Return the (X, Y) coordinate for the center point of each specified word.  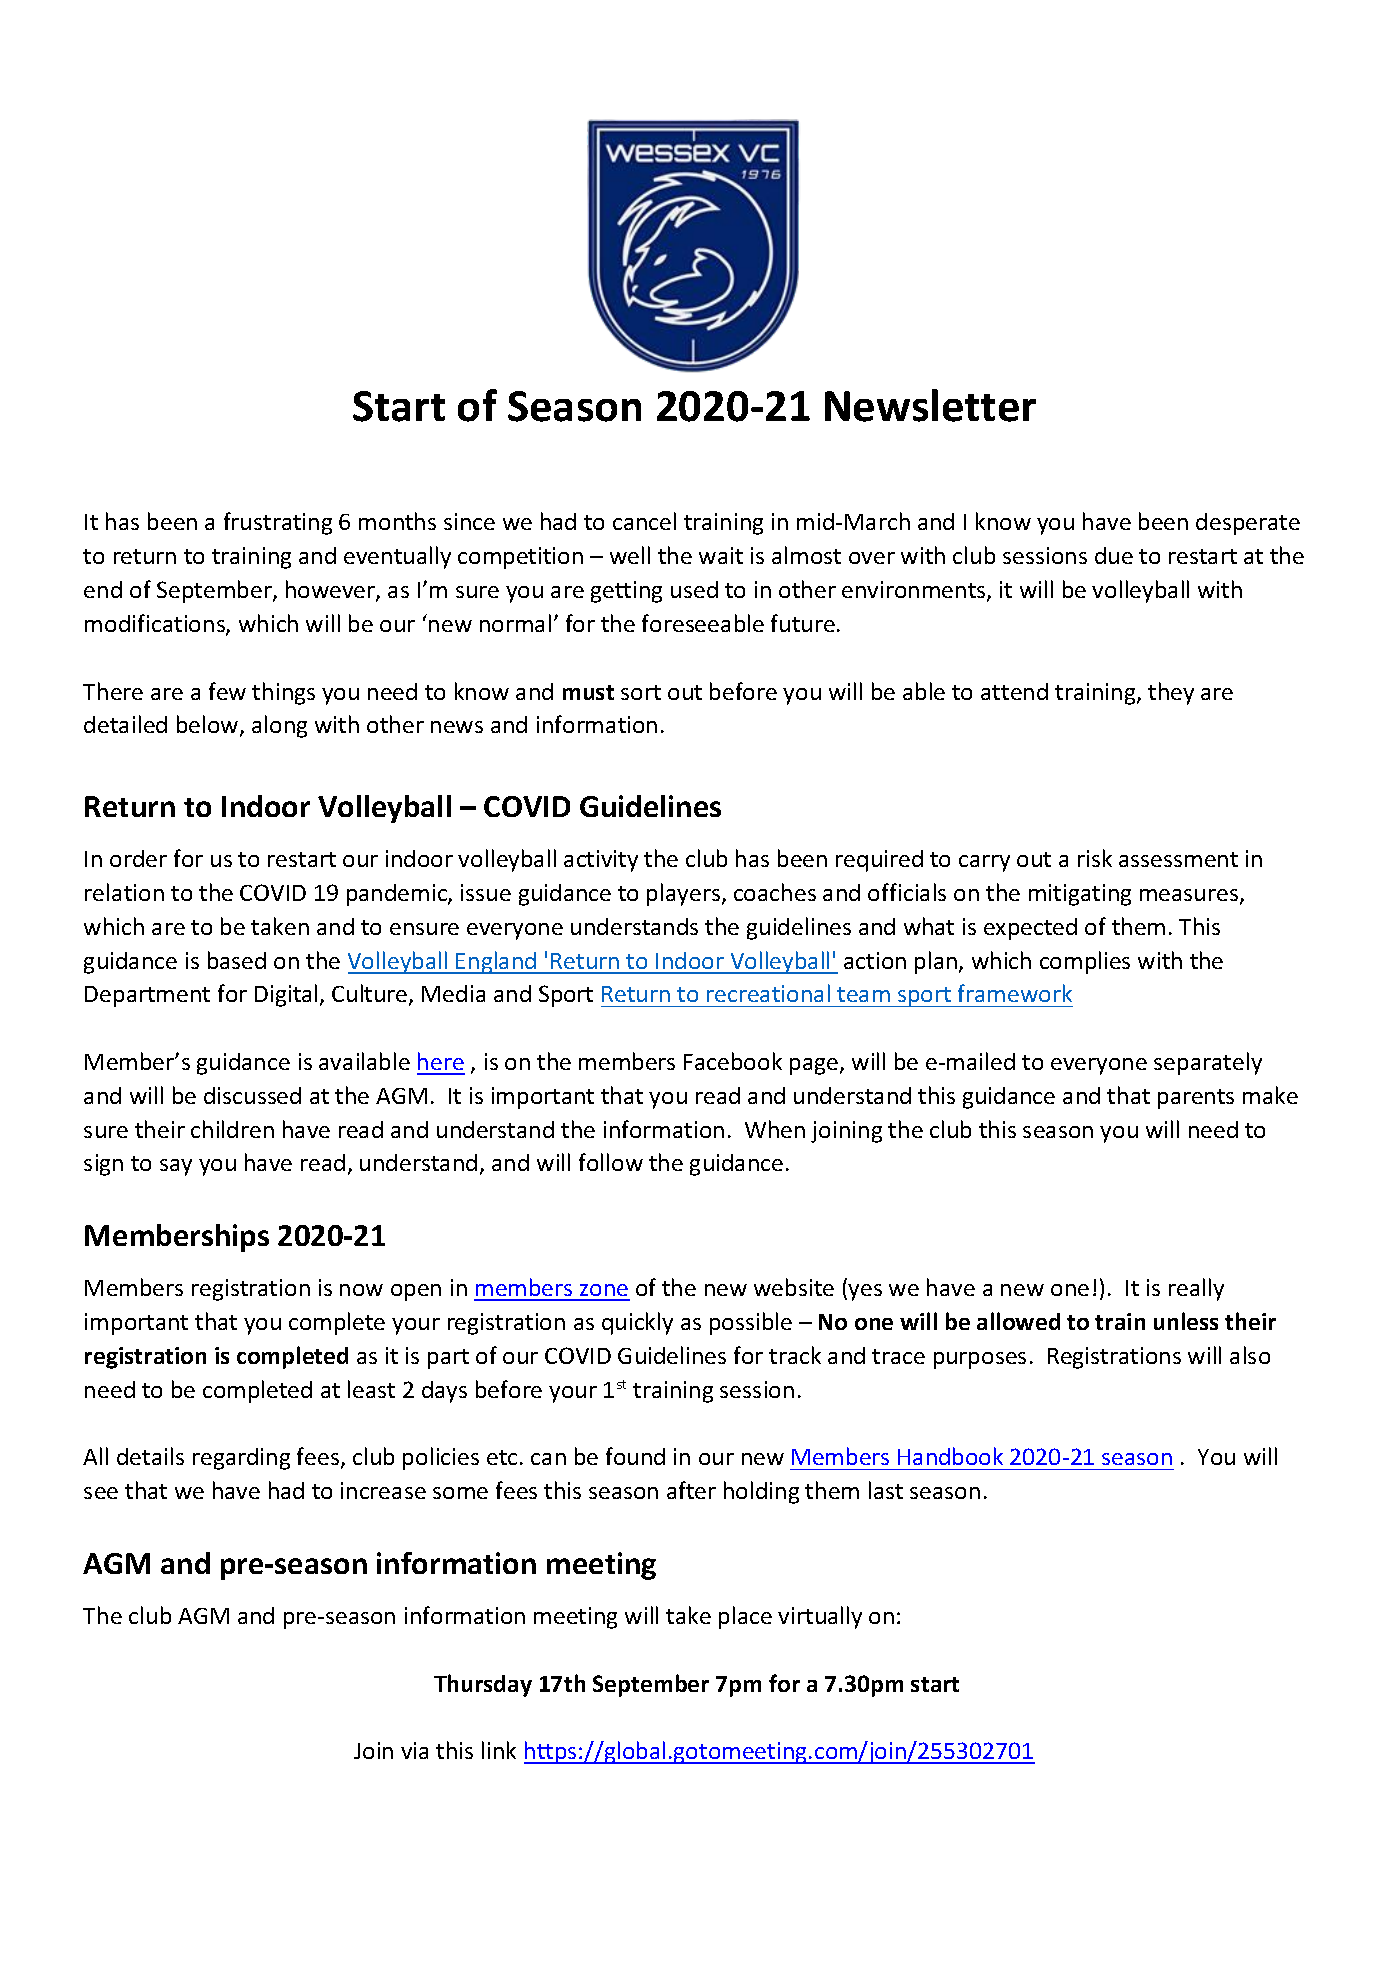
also (1250, 1355)
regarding (241, 1459)
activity (601, 861)
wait (721, 555)
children (232, 1129)
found (635, 1456)
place (745, 1617)
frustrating (278, 523)
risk (1095, 858)
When (775, 1129)
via (414, 1750)
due (1114, 555)
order (138, 858)
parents (1196, 1099)
